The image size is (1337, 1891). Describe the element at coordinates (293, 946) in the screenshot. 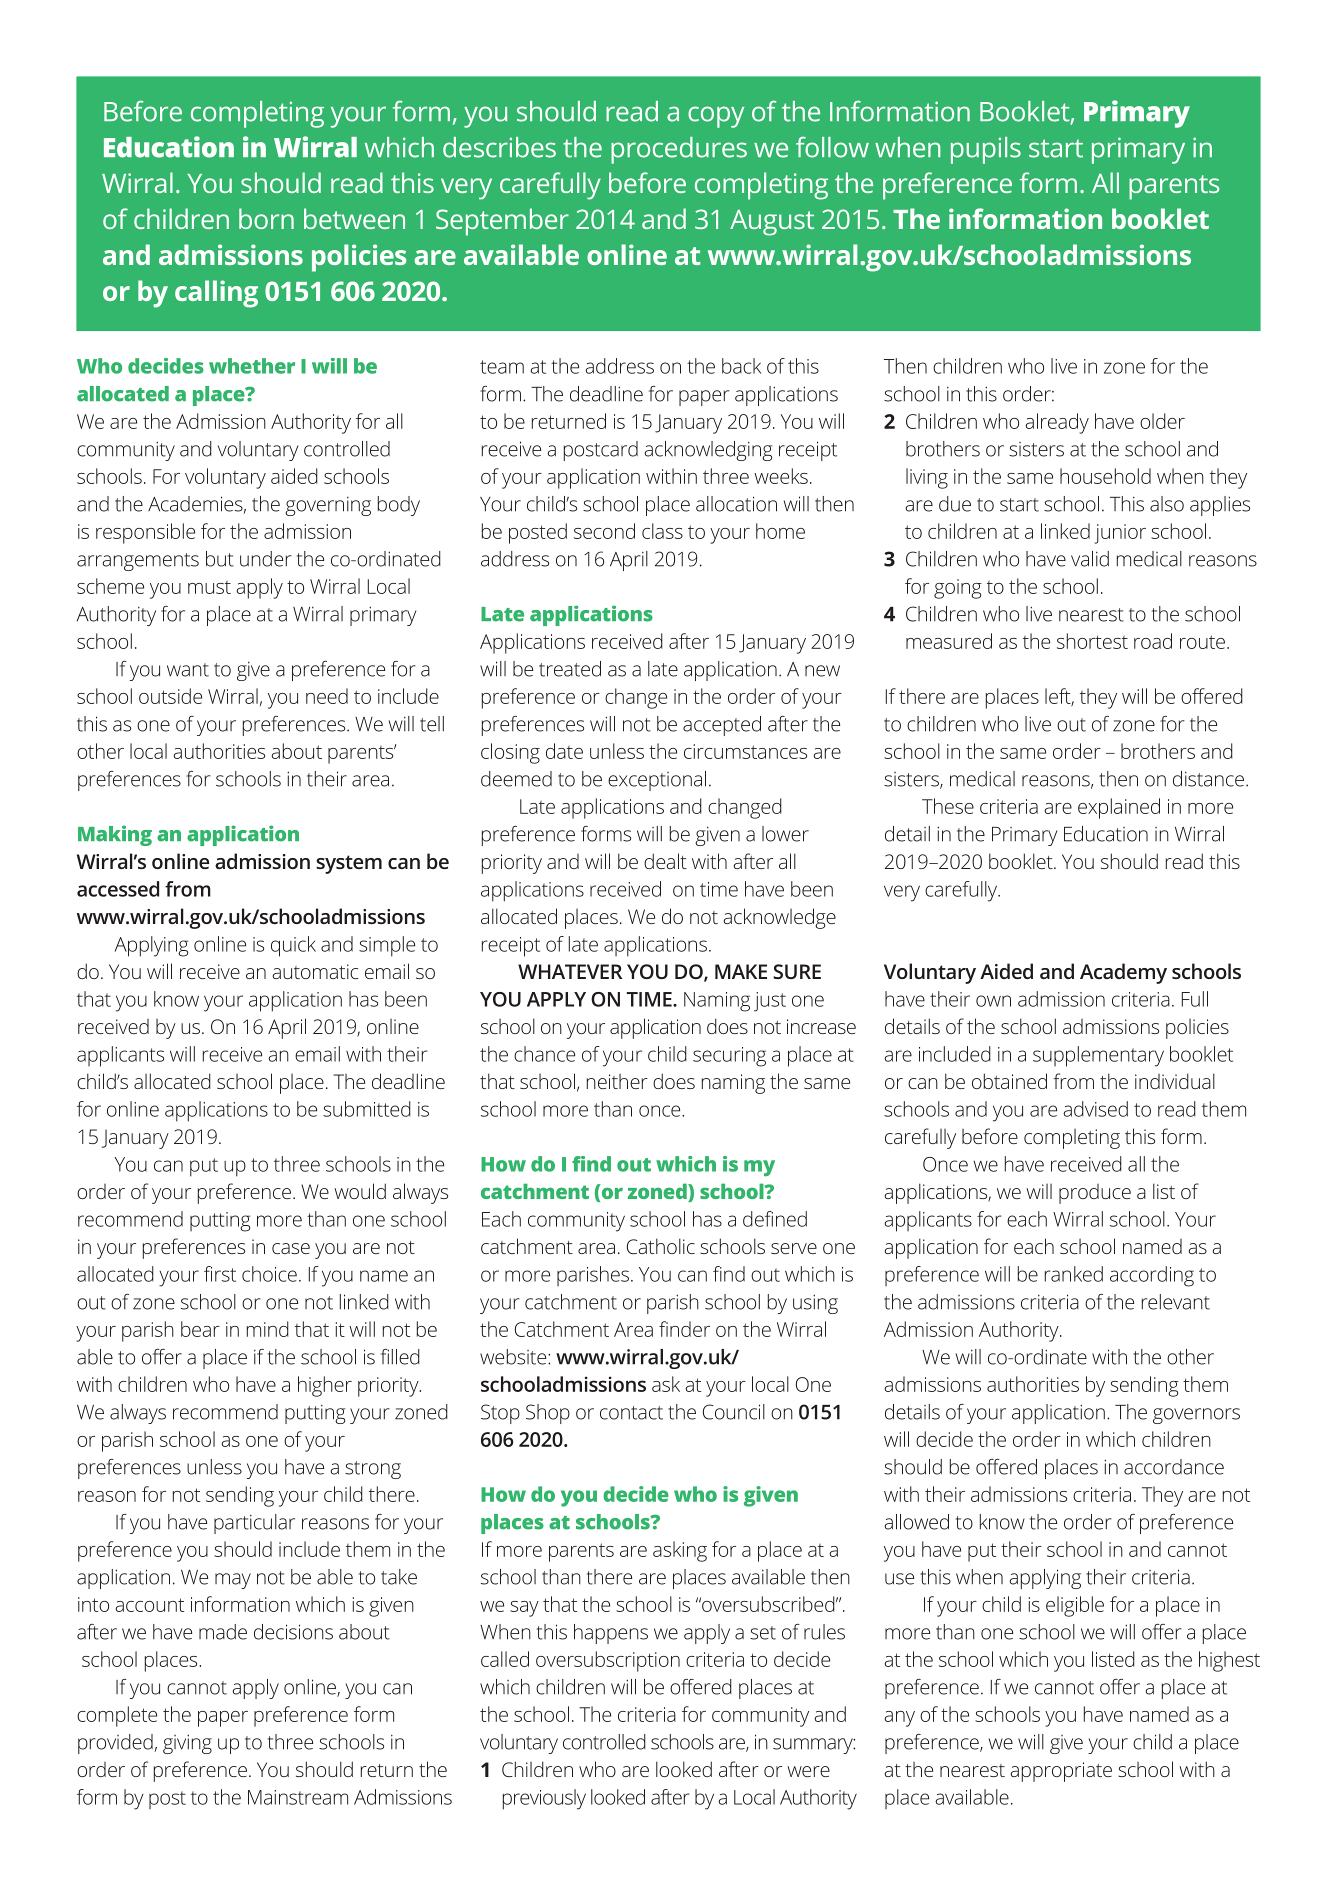

I see `quick` at that location.
